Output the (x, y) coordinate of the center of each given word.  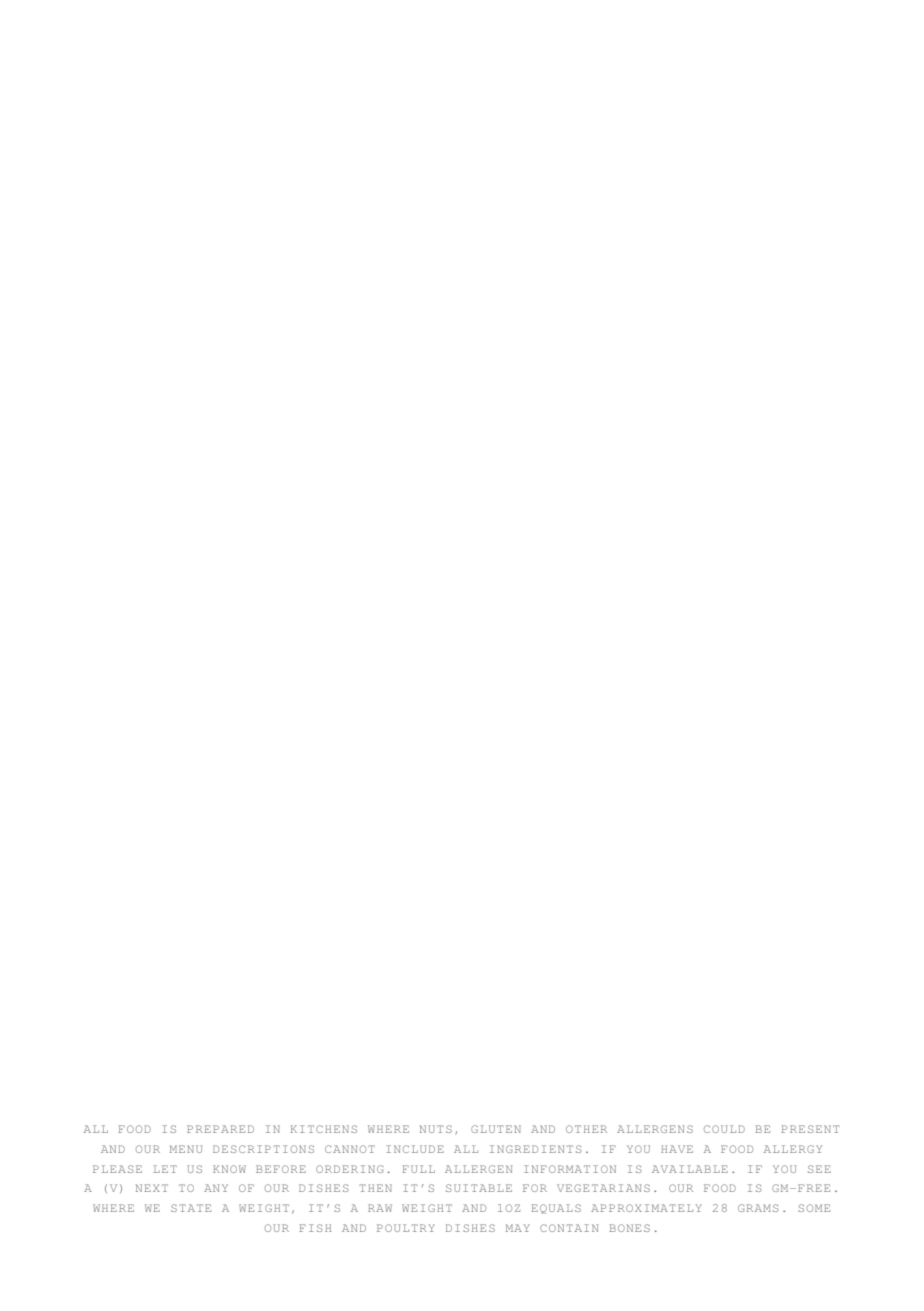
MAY (518, 1228)
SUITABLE (479, 1188)
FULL (418, 1169)
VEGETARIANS (603, 1188)
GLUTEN (496, 1129)
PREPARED (220, 1129)
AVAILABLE (690, 1169)
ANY (216, 1188)
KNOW (229, 1169)
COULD (724, 1129)
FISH (315, 1228)
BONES (629, 1228)
